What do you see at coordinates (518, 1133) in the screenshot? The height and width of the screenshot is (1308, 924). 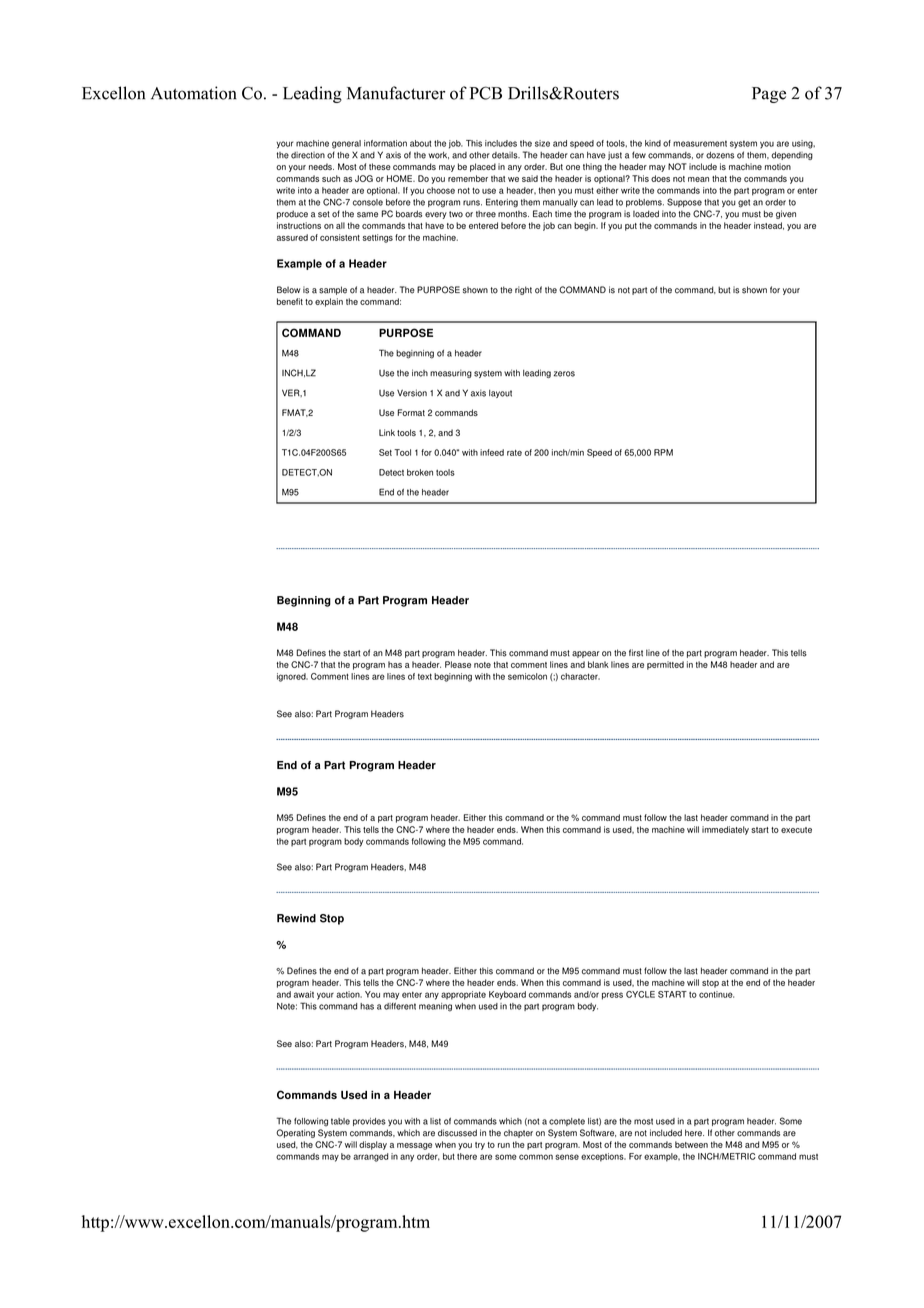 I see `chapter` at bounding box center [518, 1133].
